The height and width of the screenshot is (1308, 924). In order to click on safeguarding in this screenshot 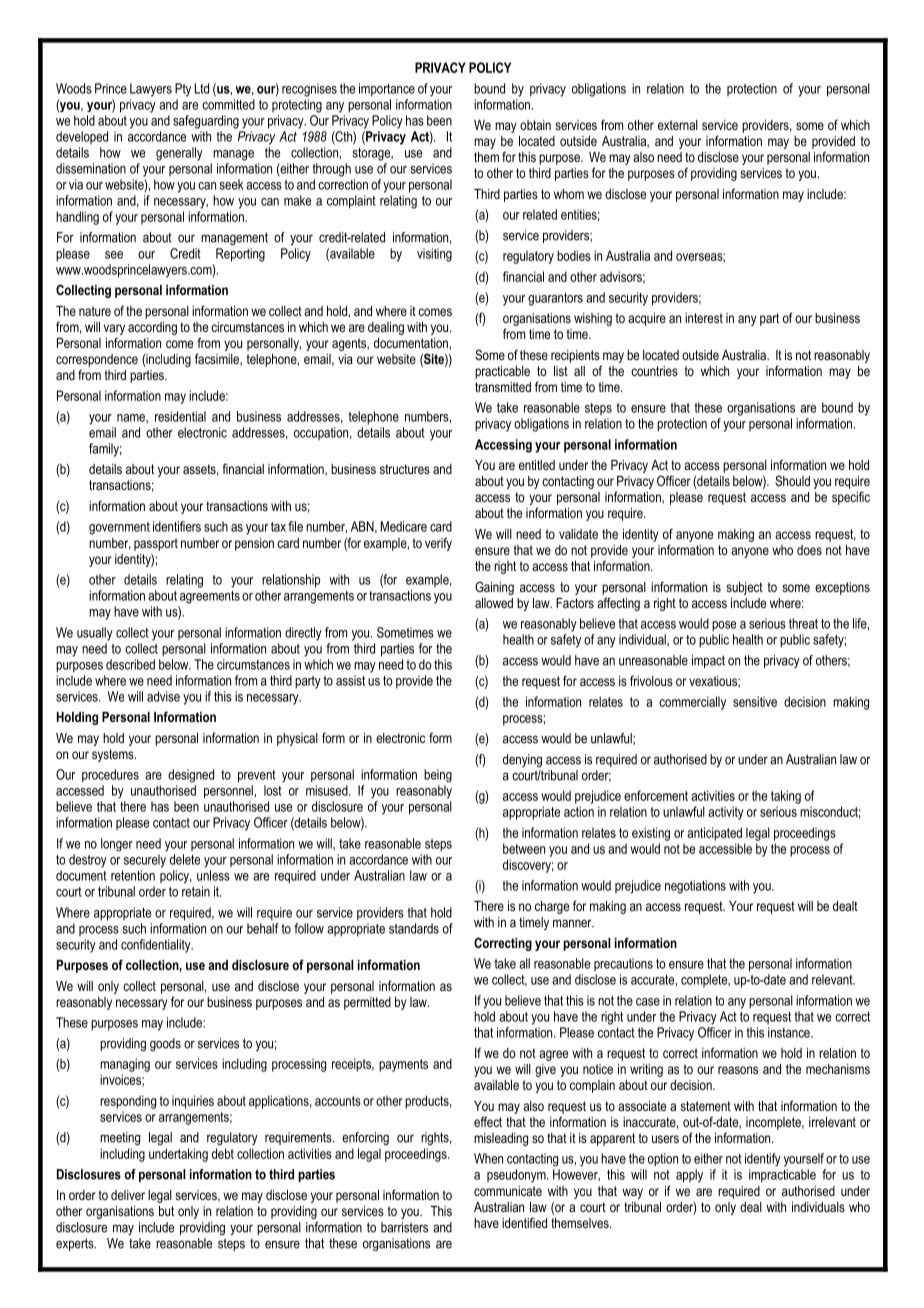, I will do `click(206, 122)`.
